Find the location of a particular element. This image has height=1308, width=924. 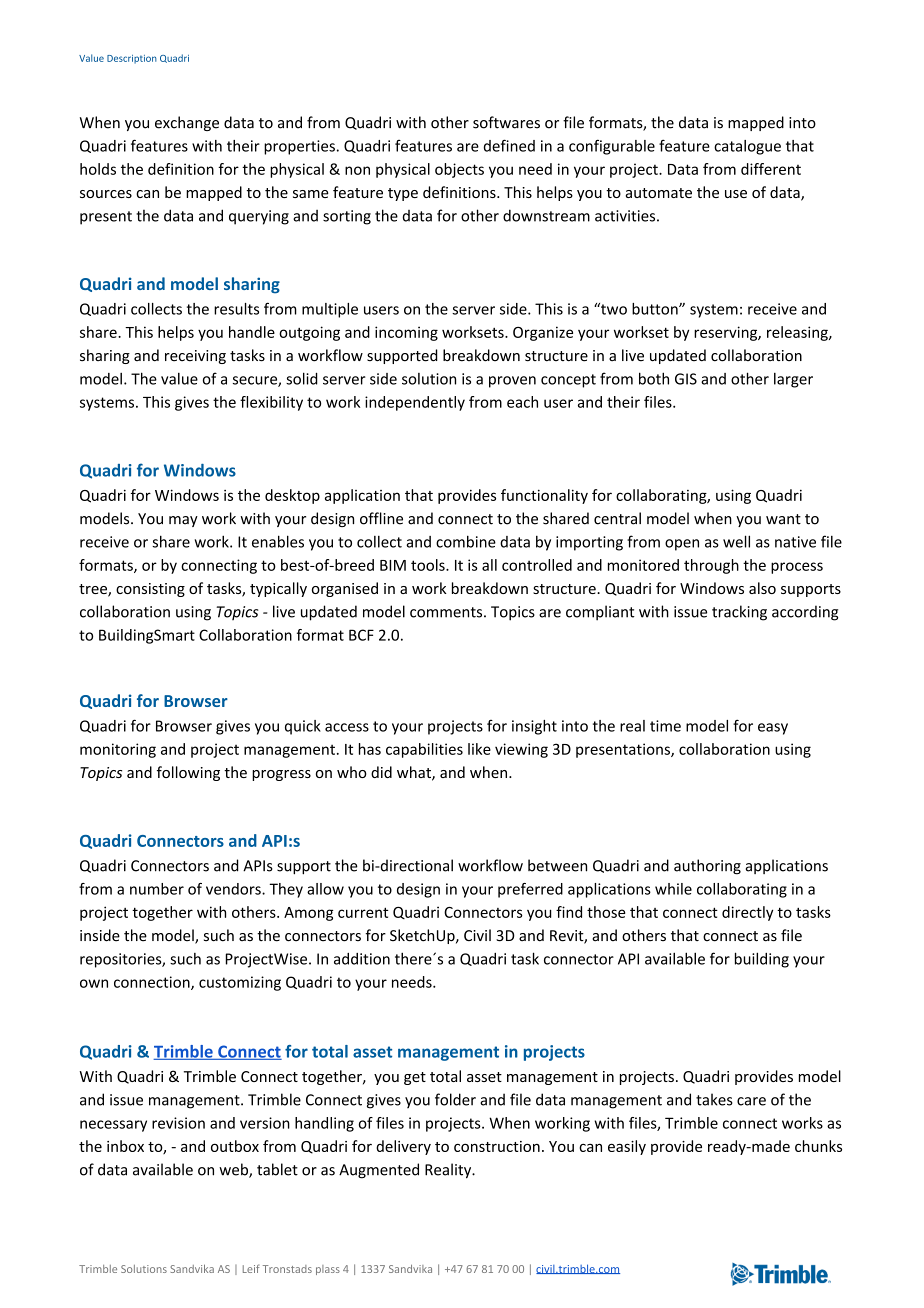

may is located at coordinates (183, 521).
